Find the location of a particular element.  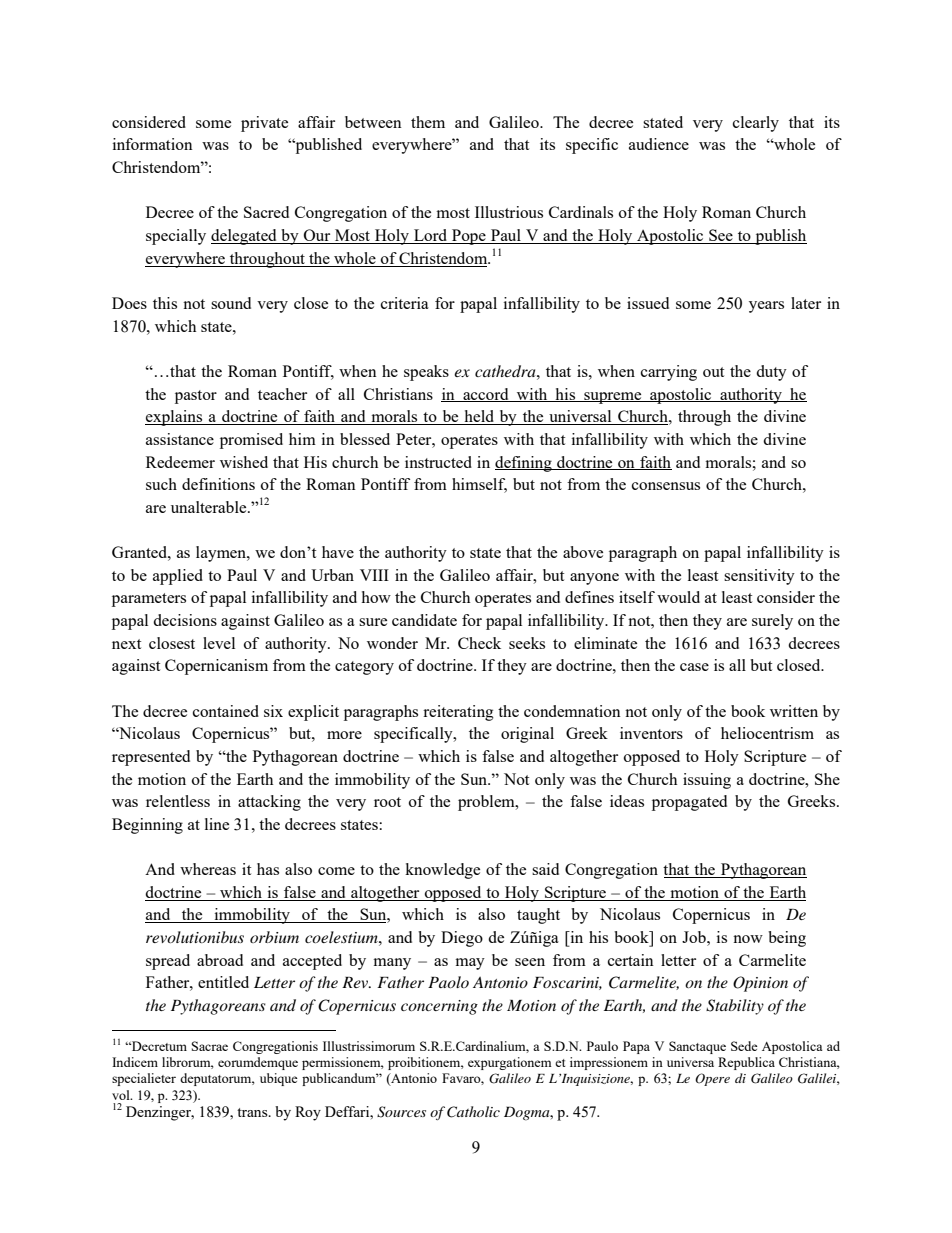

propagated is located at coordinates (689, 803).
